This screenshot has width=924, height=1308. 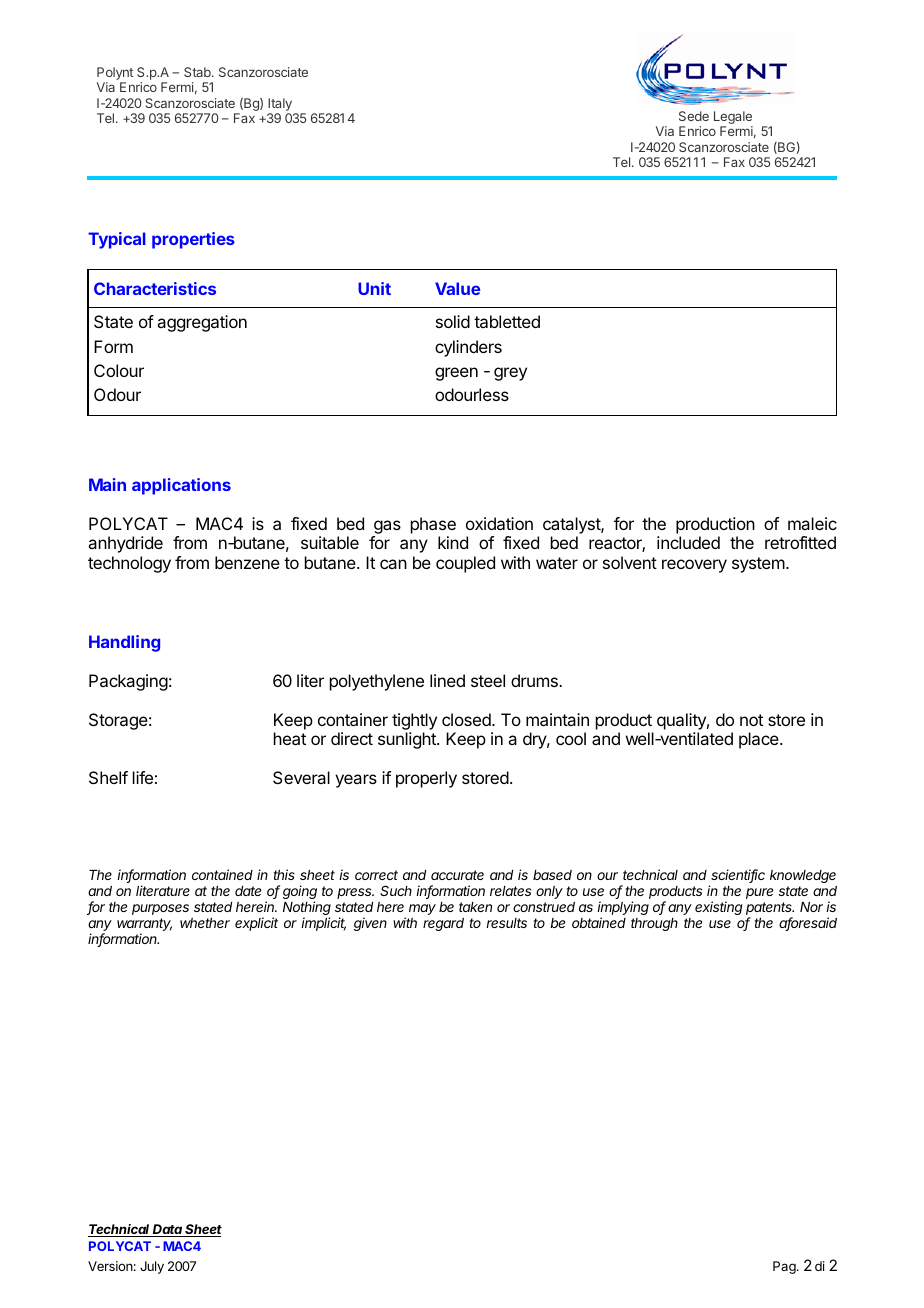 I want to click on Data, so click(x=167, y=1230).
